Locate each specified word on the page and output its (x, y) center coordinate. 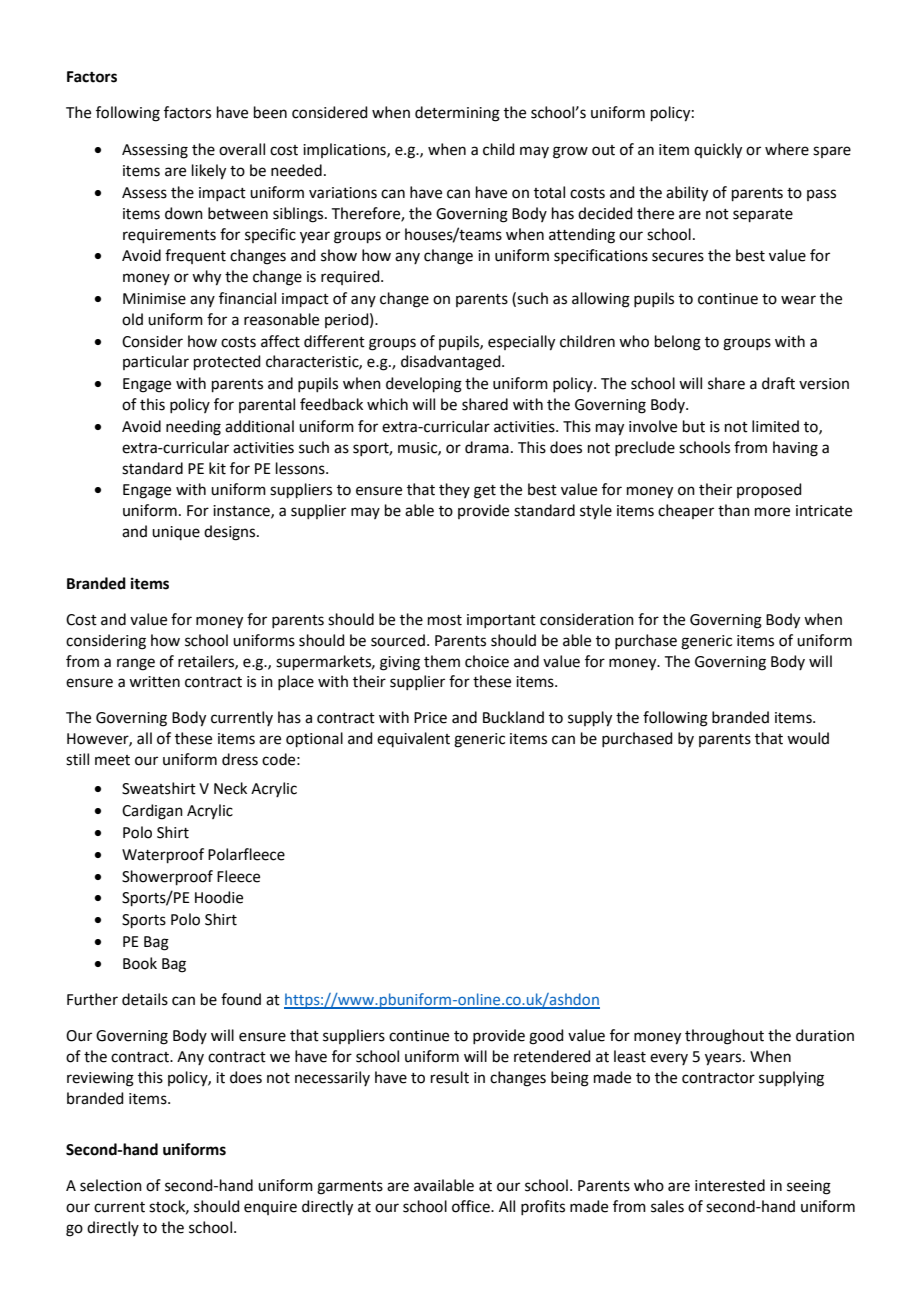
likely (209, 172)
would (808, 738)
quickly (718, 151)
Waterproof (163, 855)
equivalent (413, 739)
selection (111, 1185)
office (472, 1206)
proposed (769, 490)
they (454, 490)
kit (217, 468)
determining (457, 114)
